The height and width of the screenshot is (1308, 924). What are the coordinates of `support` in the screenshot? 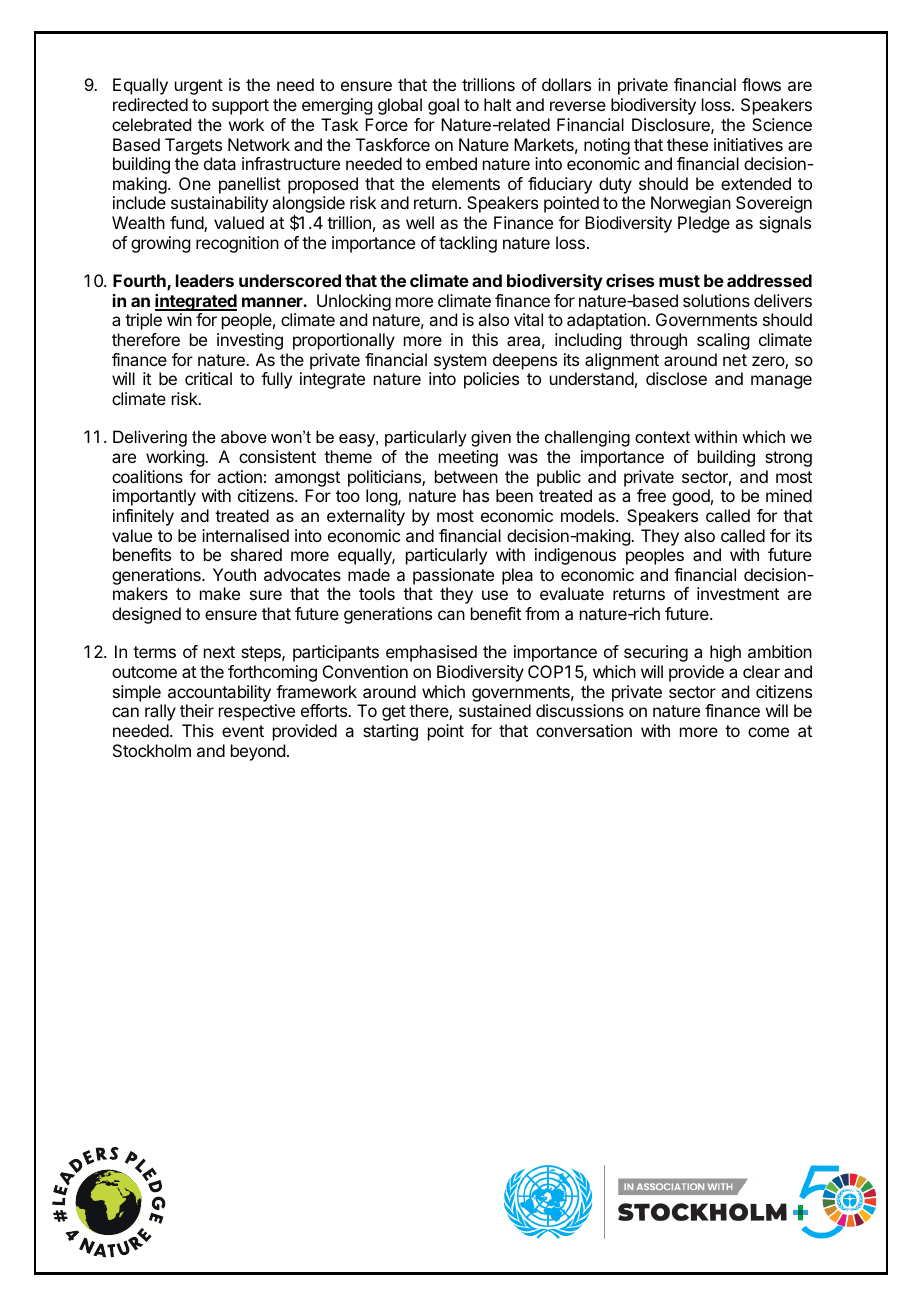 It's located at (240, 107).
